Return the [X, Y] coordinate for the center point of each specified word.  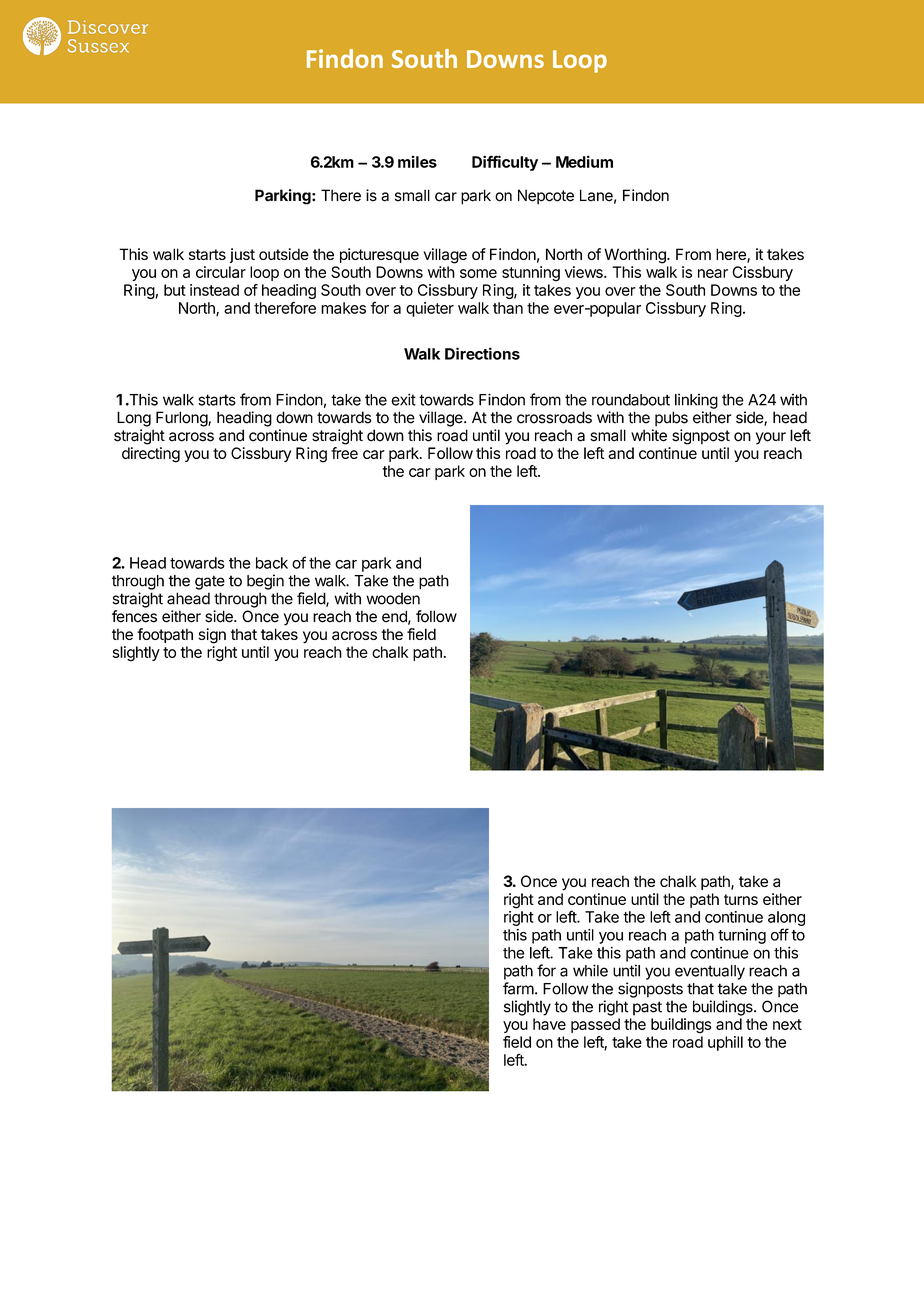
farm [518, 988]
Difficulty [505, 163]
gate [210, 582]
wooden [393, 598]
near [713, 273]
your [771, 438]
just [242, 255]
